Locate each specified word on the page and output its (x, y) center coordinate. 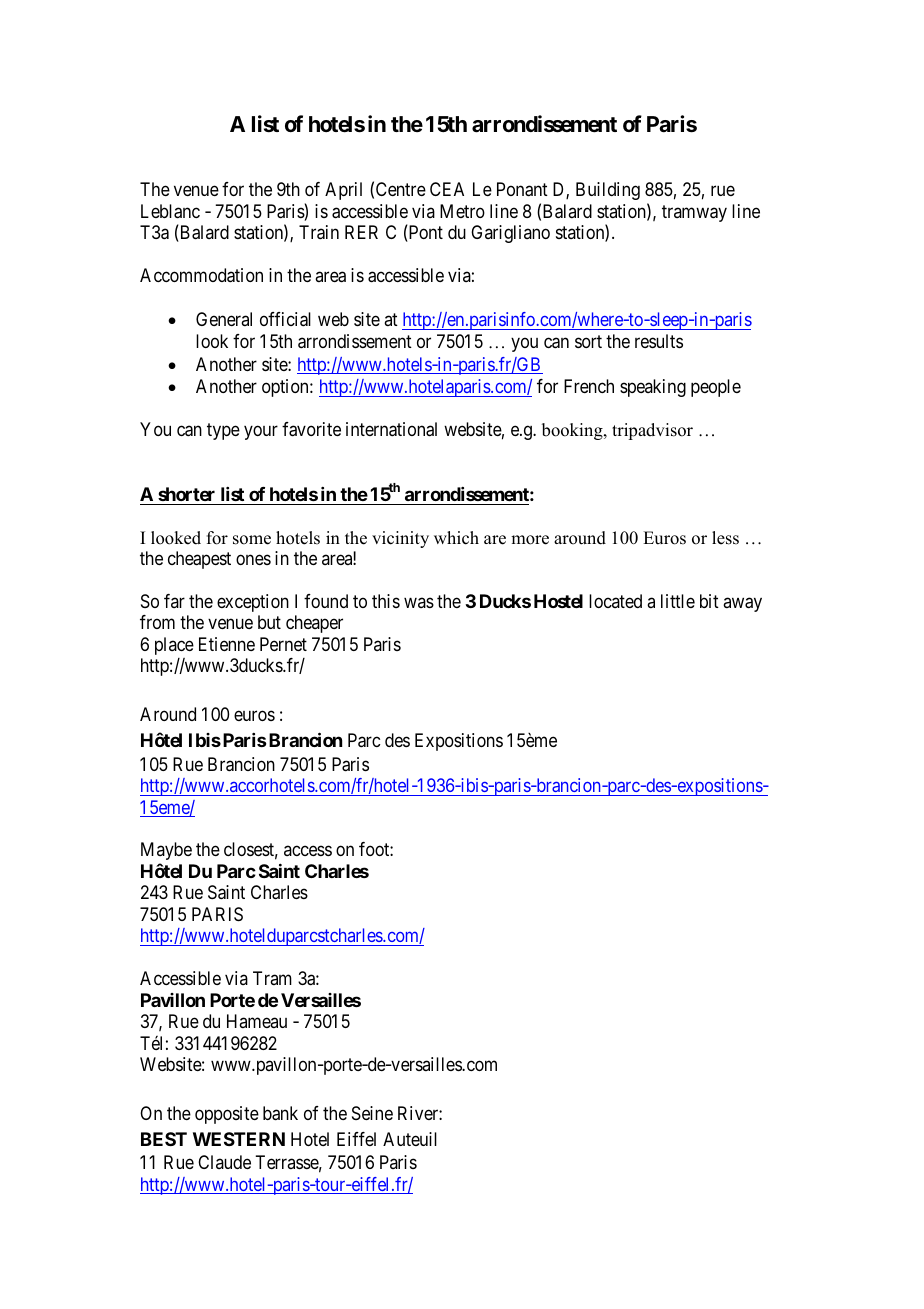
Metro (462, 211)
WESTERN (239, 1139)
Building (608, 191)
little (678, 601)
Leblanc (170, 211)
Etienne (227, 644)
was (419, 602)
